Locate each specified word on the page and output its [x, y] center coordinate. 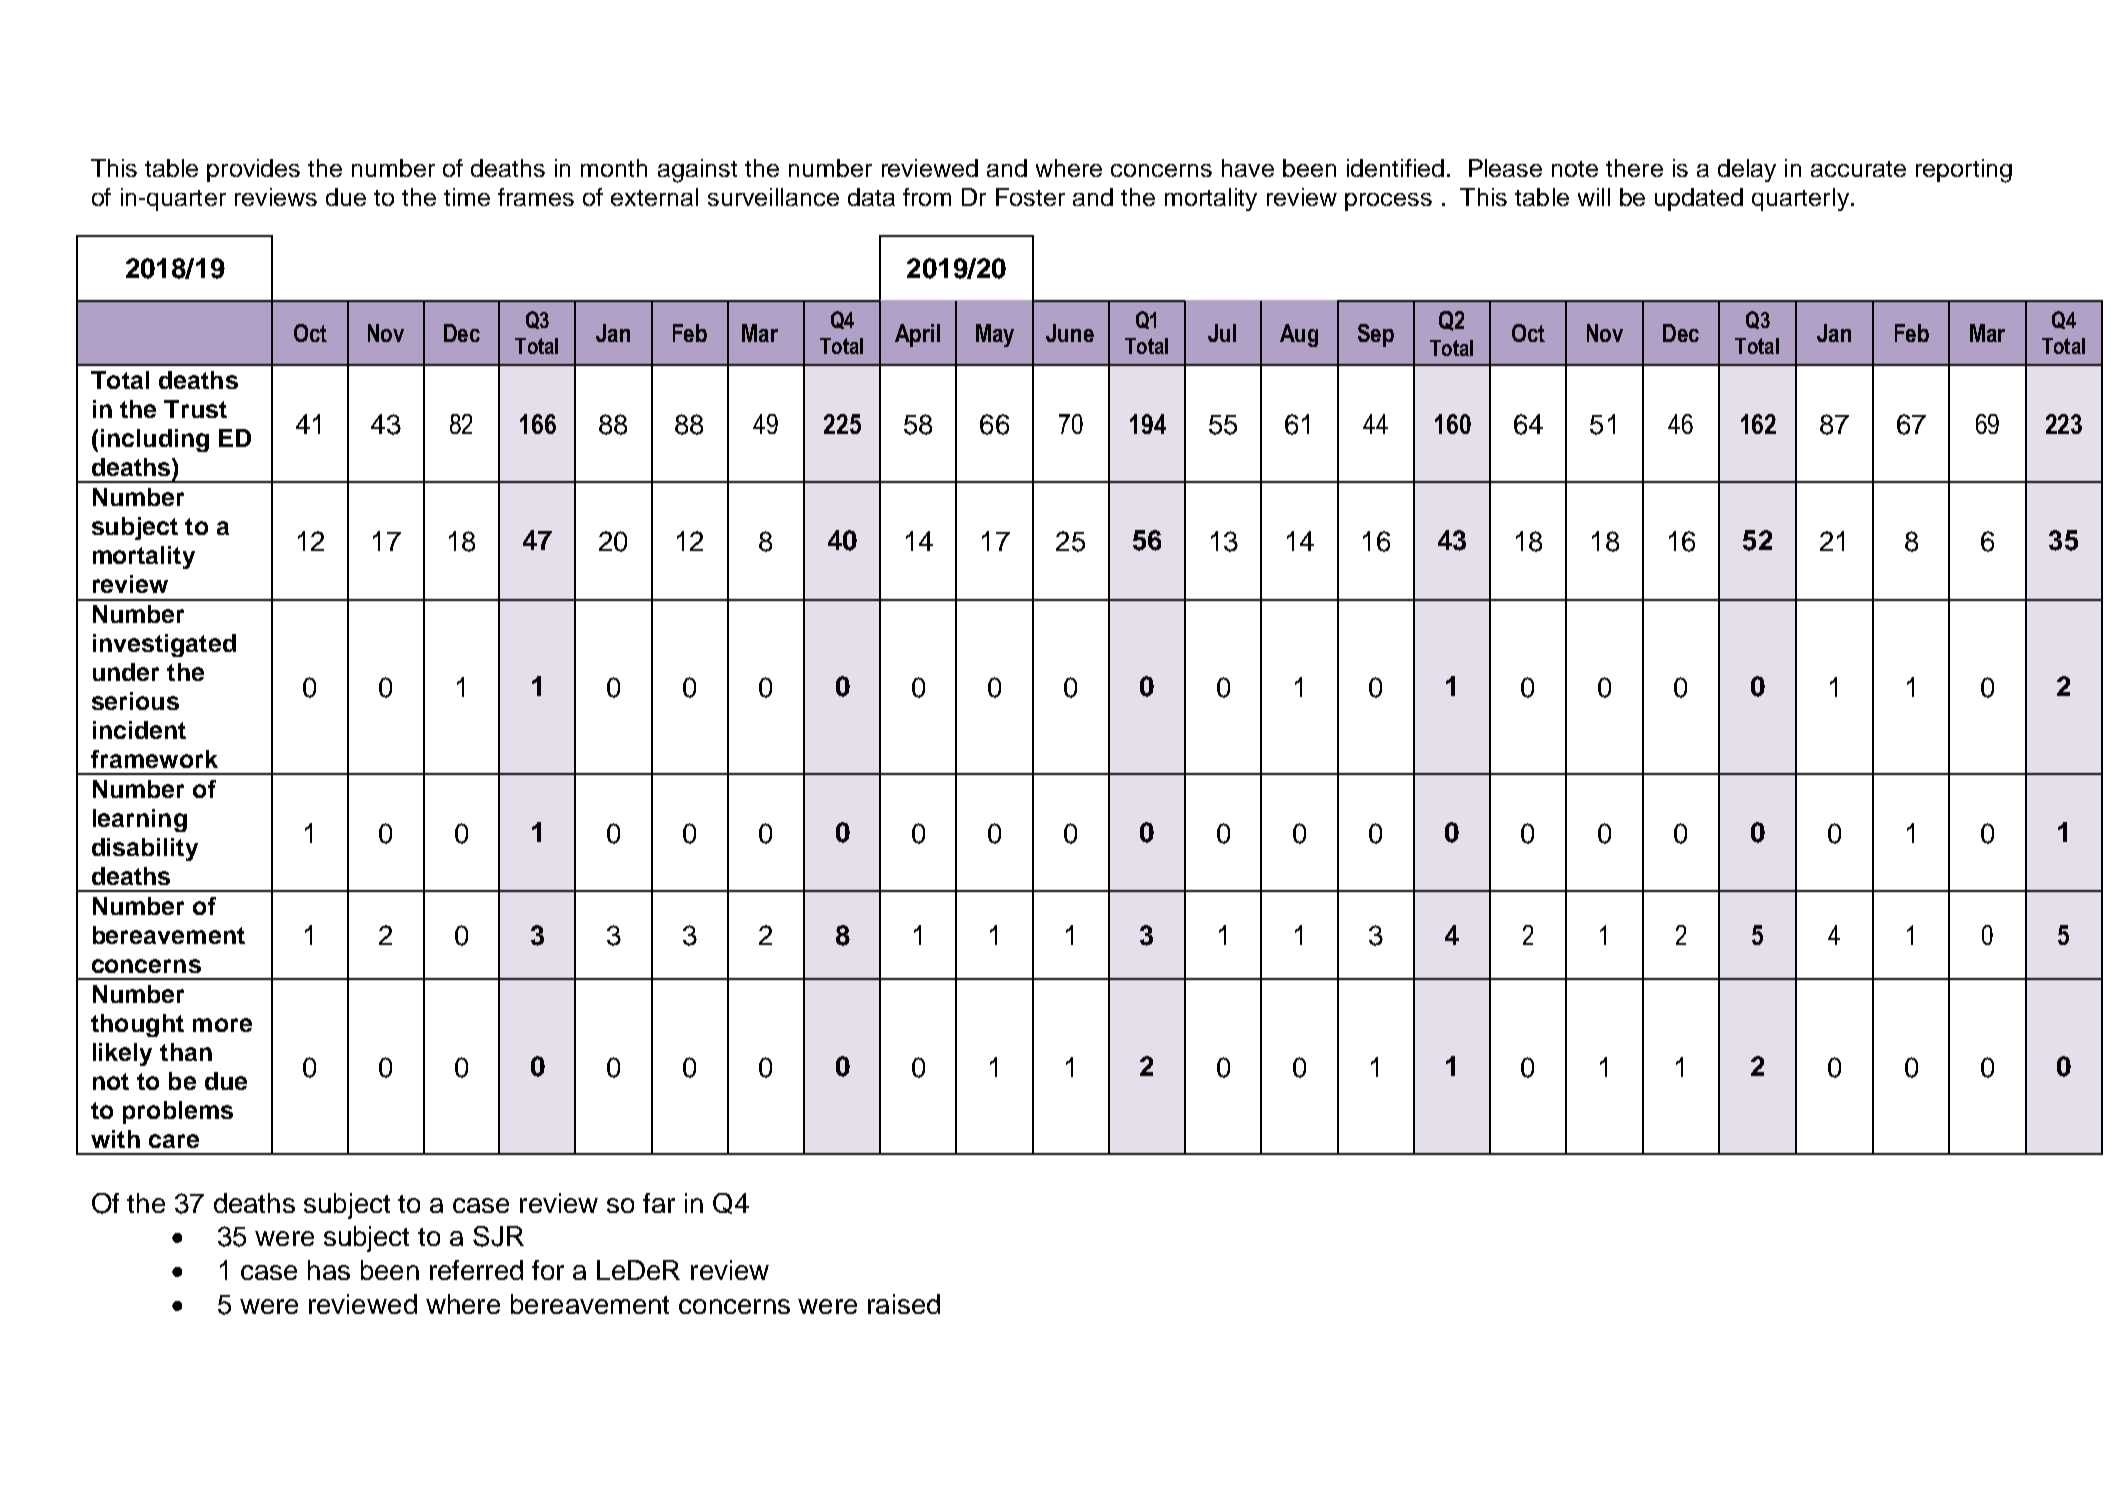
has [329, 1270]
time [467, 197]
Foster [1030, 197]
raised [904, 1304]
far [659, 1203]
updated [1699, 199]
